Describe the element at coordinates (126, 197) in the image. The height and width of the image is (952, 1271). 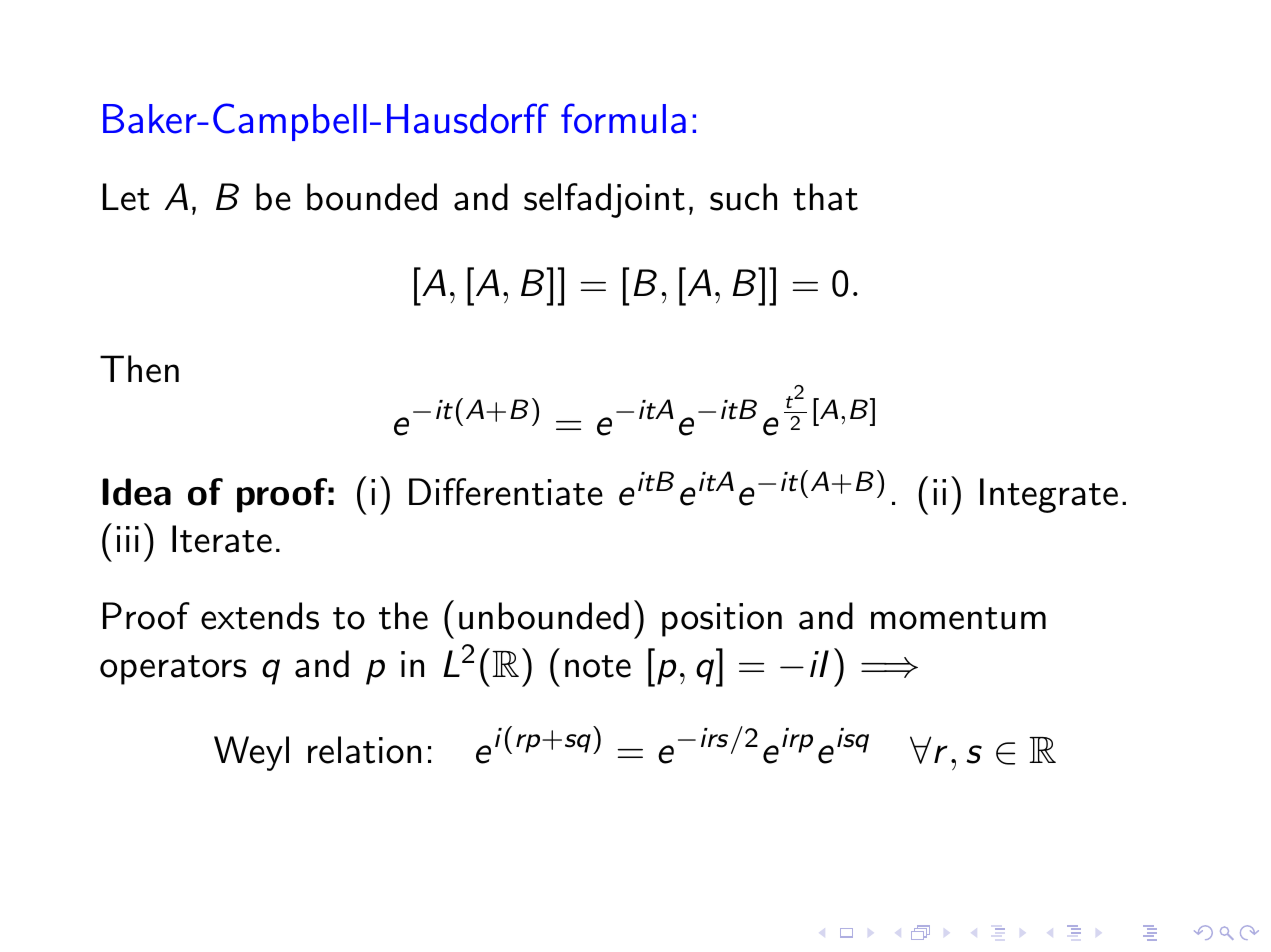
I see `Let` at that location.
